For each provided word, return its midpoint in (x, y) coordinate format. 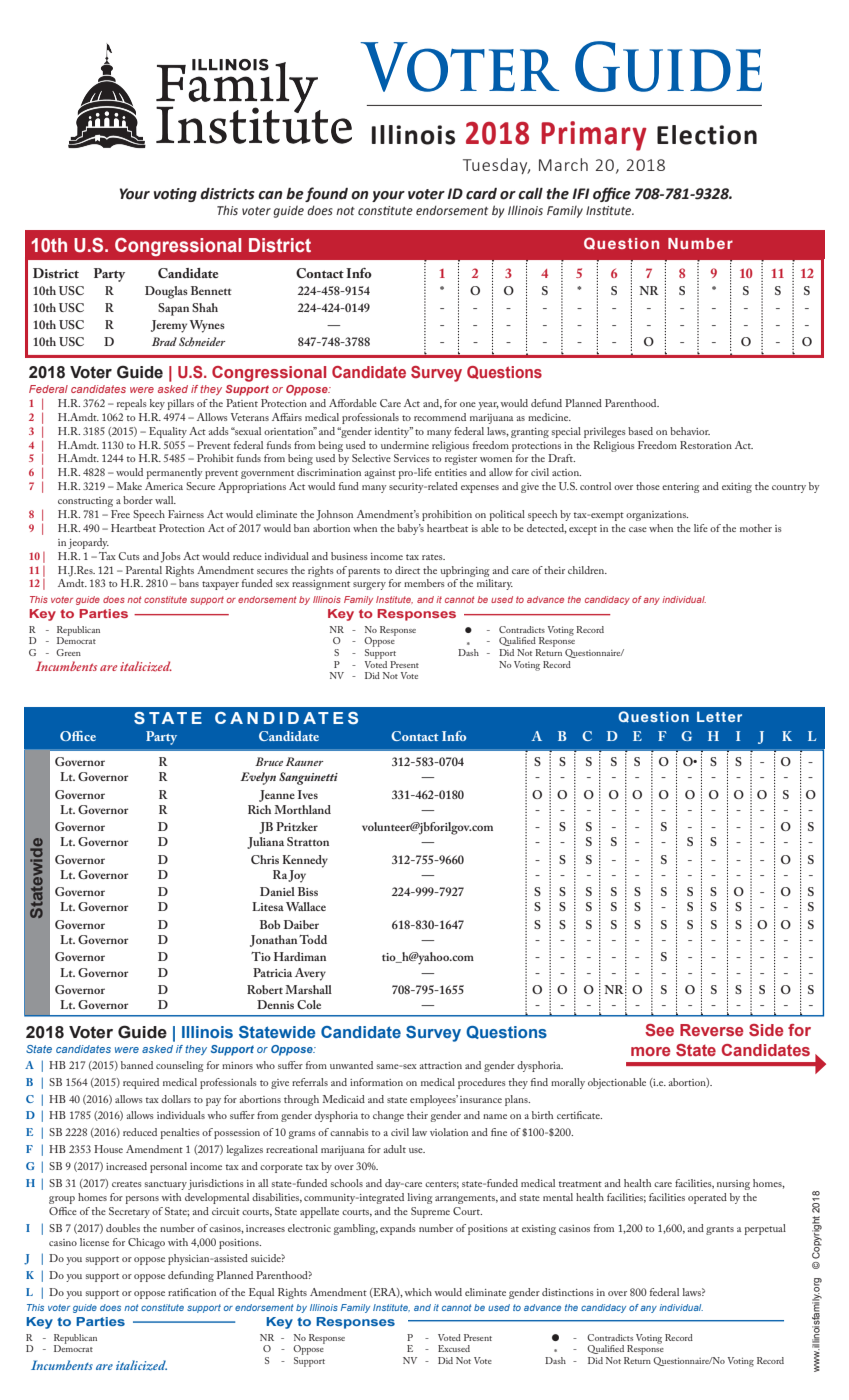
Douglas (166, 292)
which (418, 1292)
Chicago (146, 1243)
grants (720, 1230)
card (481, 194)
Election (707, 135)
